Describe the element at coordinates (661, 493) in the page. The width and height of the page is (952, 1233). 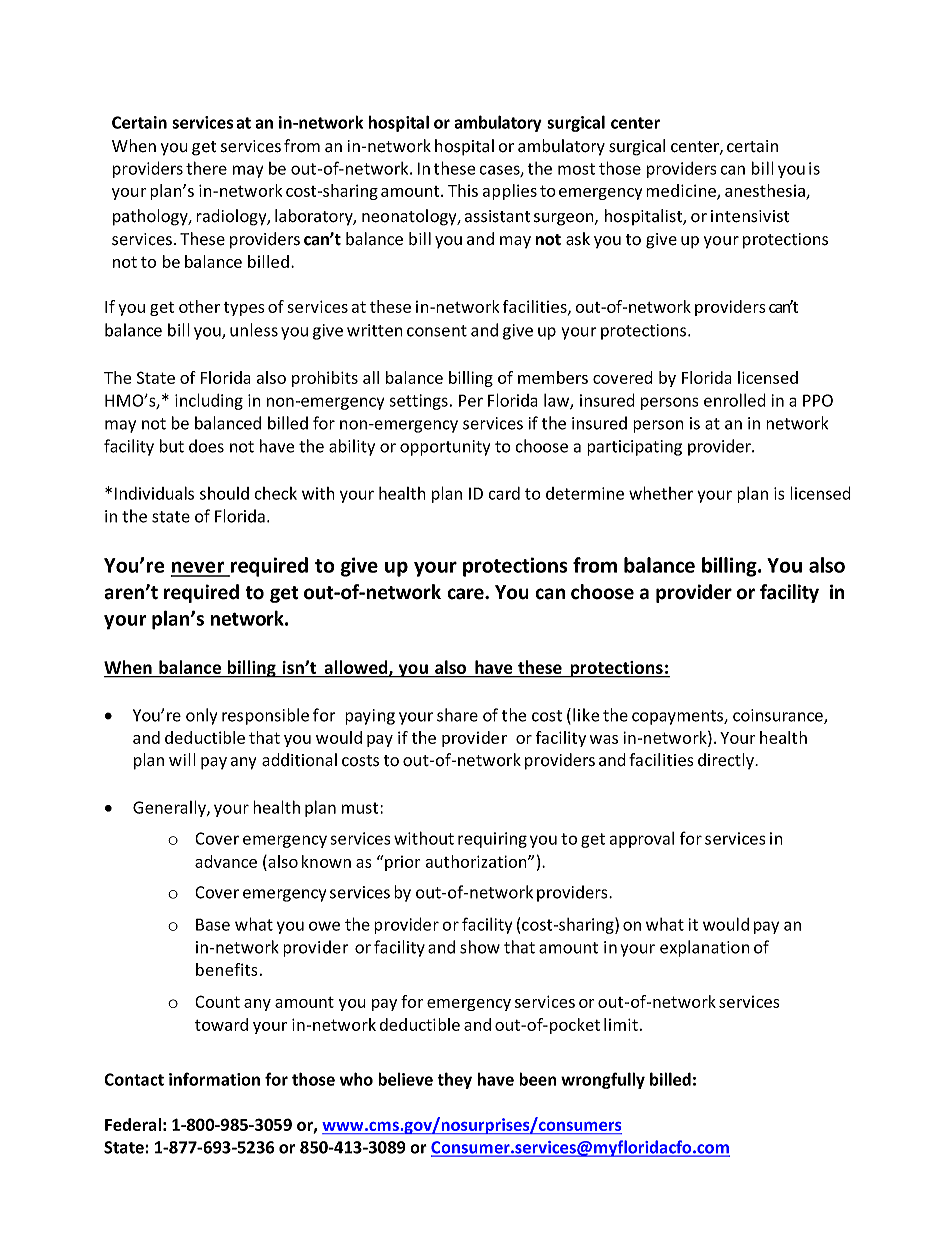
I see `whether` at that location.
